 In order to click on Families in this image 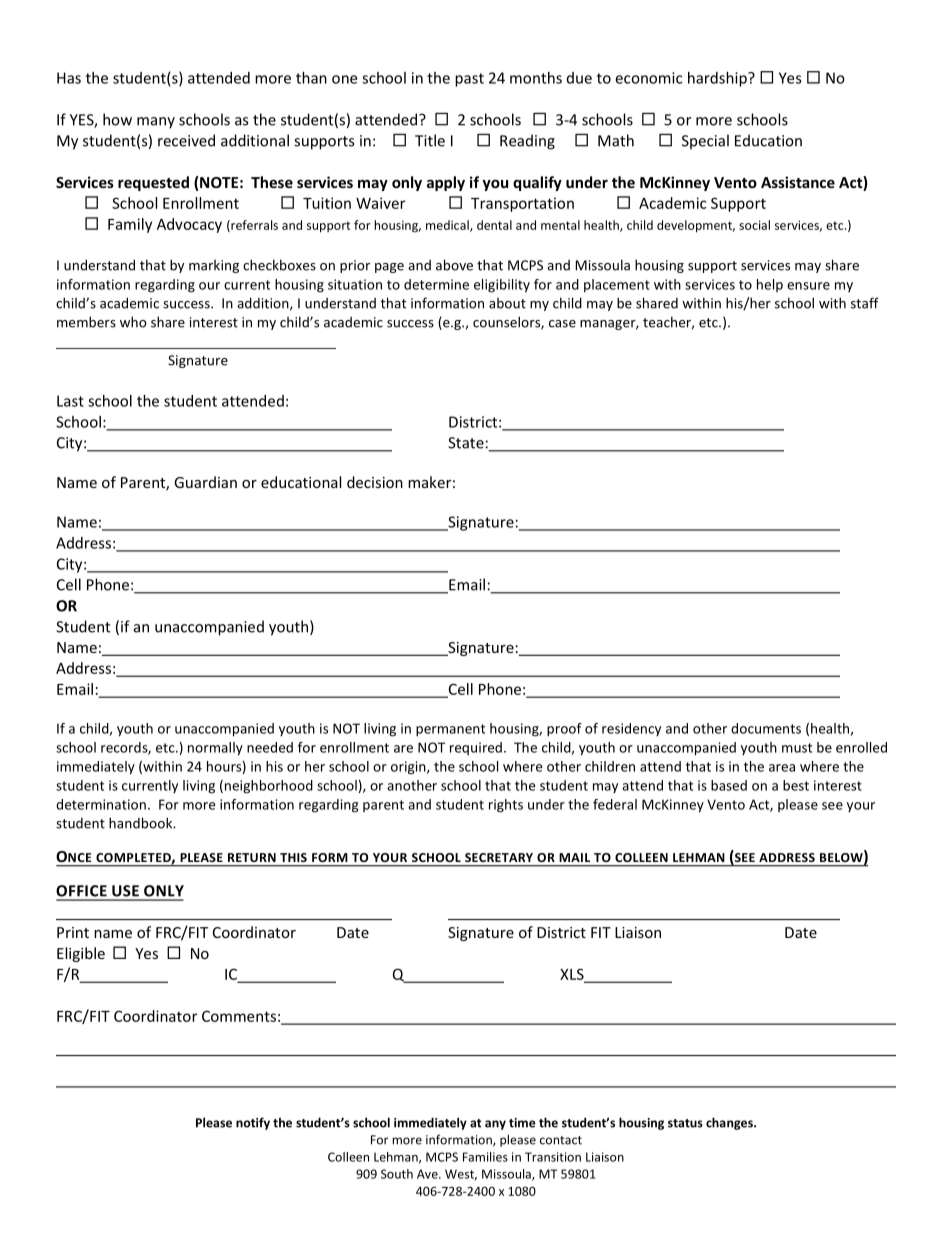, I will do `click(485, 1157)`.
